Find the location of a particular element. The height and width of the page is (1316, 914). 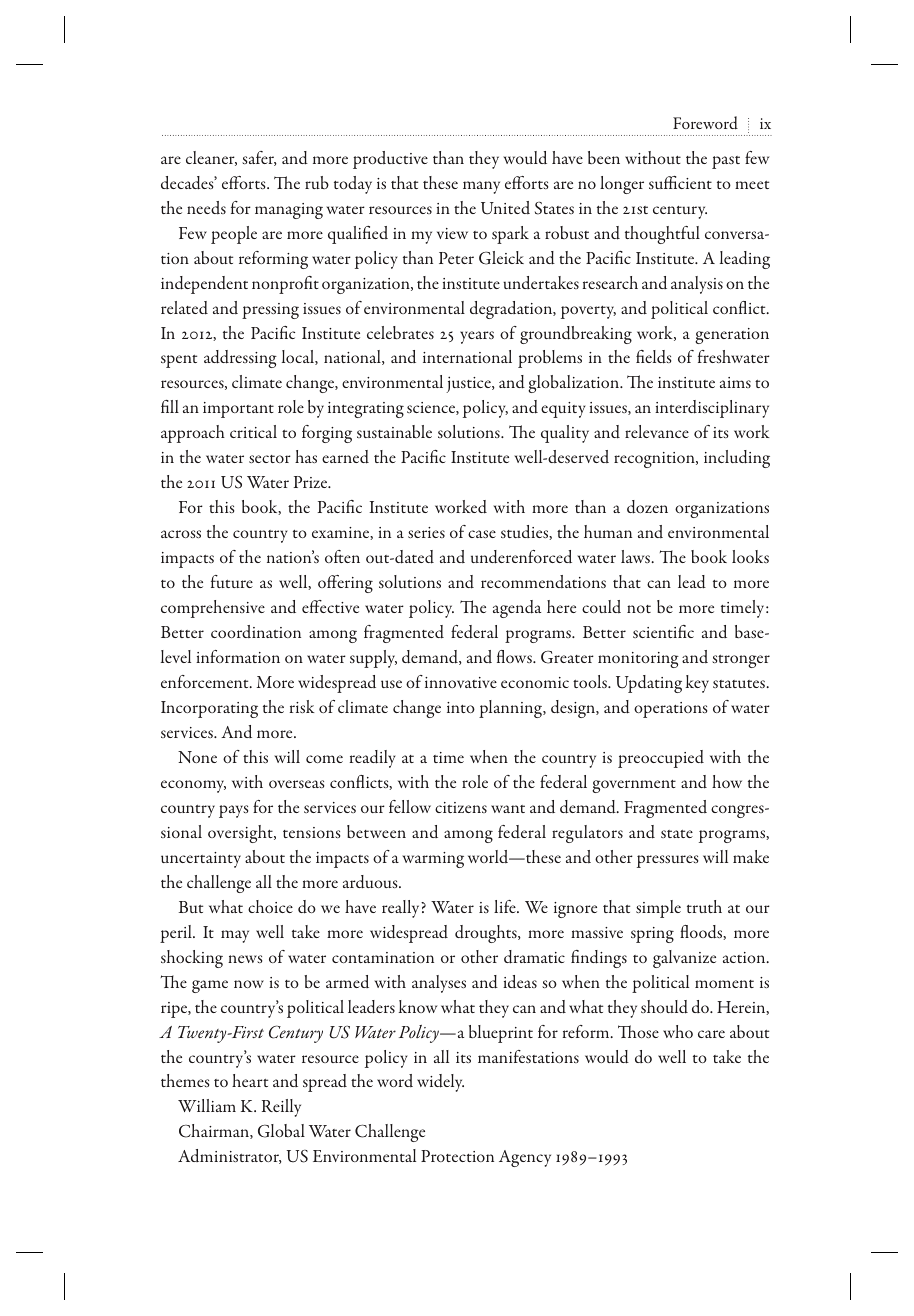

pressures is located at coordinates (667, 861).
